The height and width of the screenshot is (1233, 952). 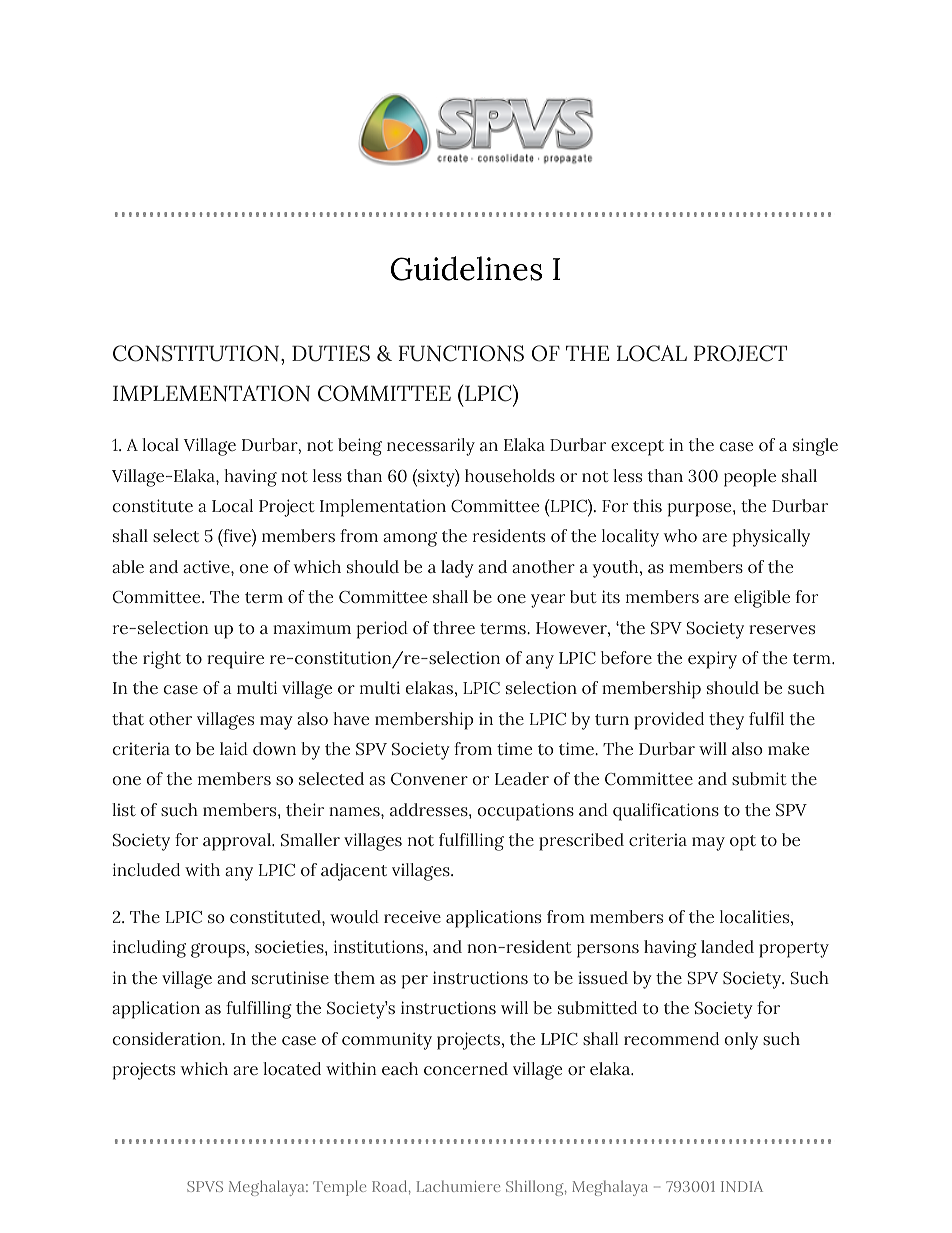 What do you see at coordinates (218, 950) in the screenshot?
I see `groups` at bounding box center [218, 950].
